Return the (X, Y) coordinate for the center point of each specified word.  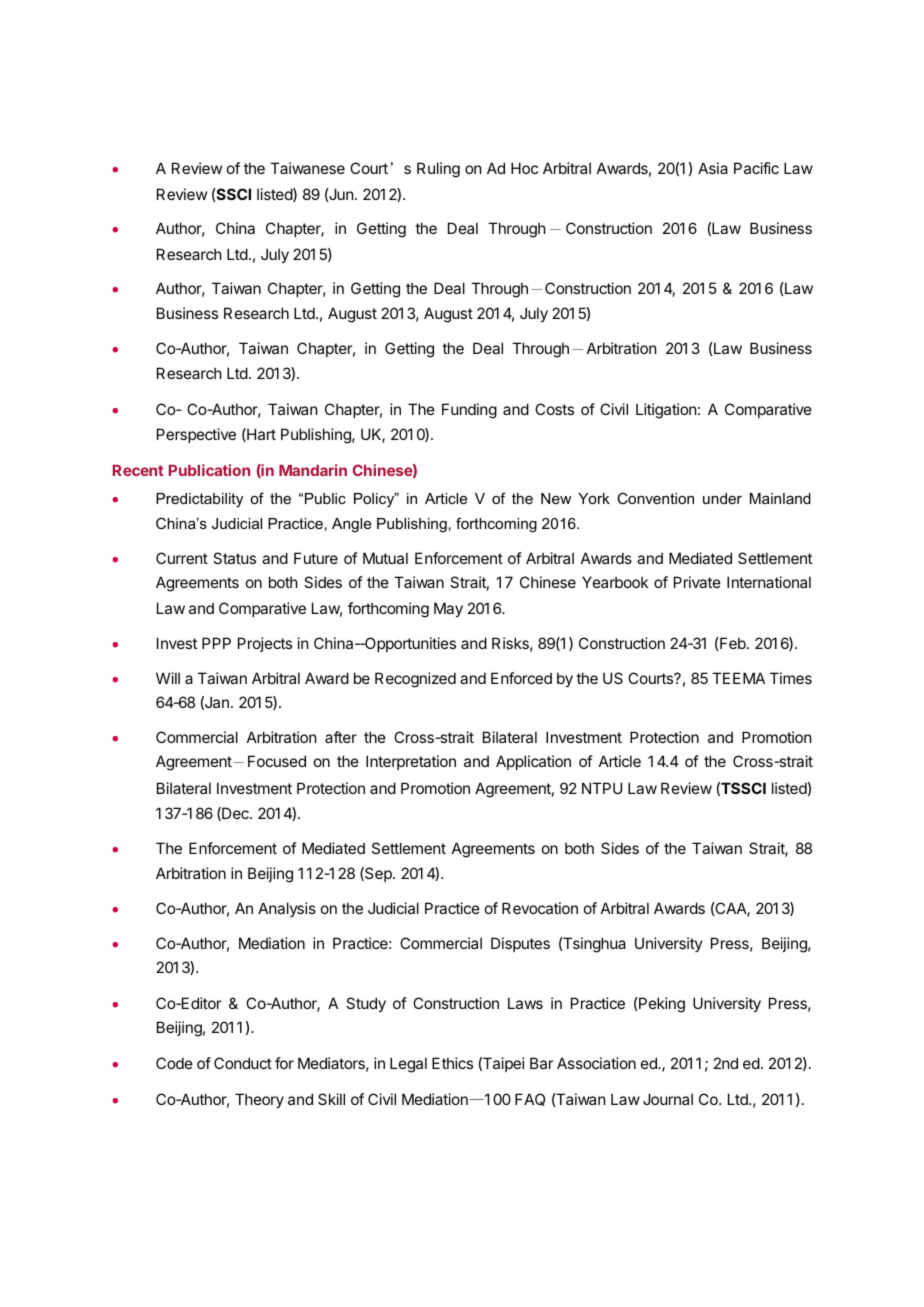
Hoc (524, 168)
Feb (733, 643)
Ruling (438, 170)
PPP (216, 643)
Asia (713, 168)
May (448, 609)
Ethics (452, 1063)
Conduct (243, 1063)
